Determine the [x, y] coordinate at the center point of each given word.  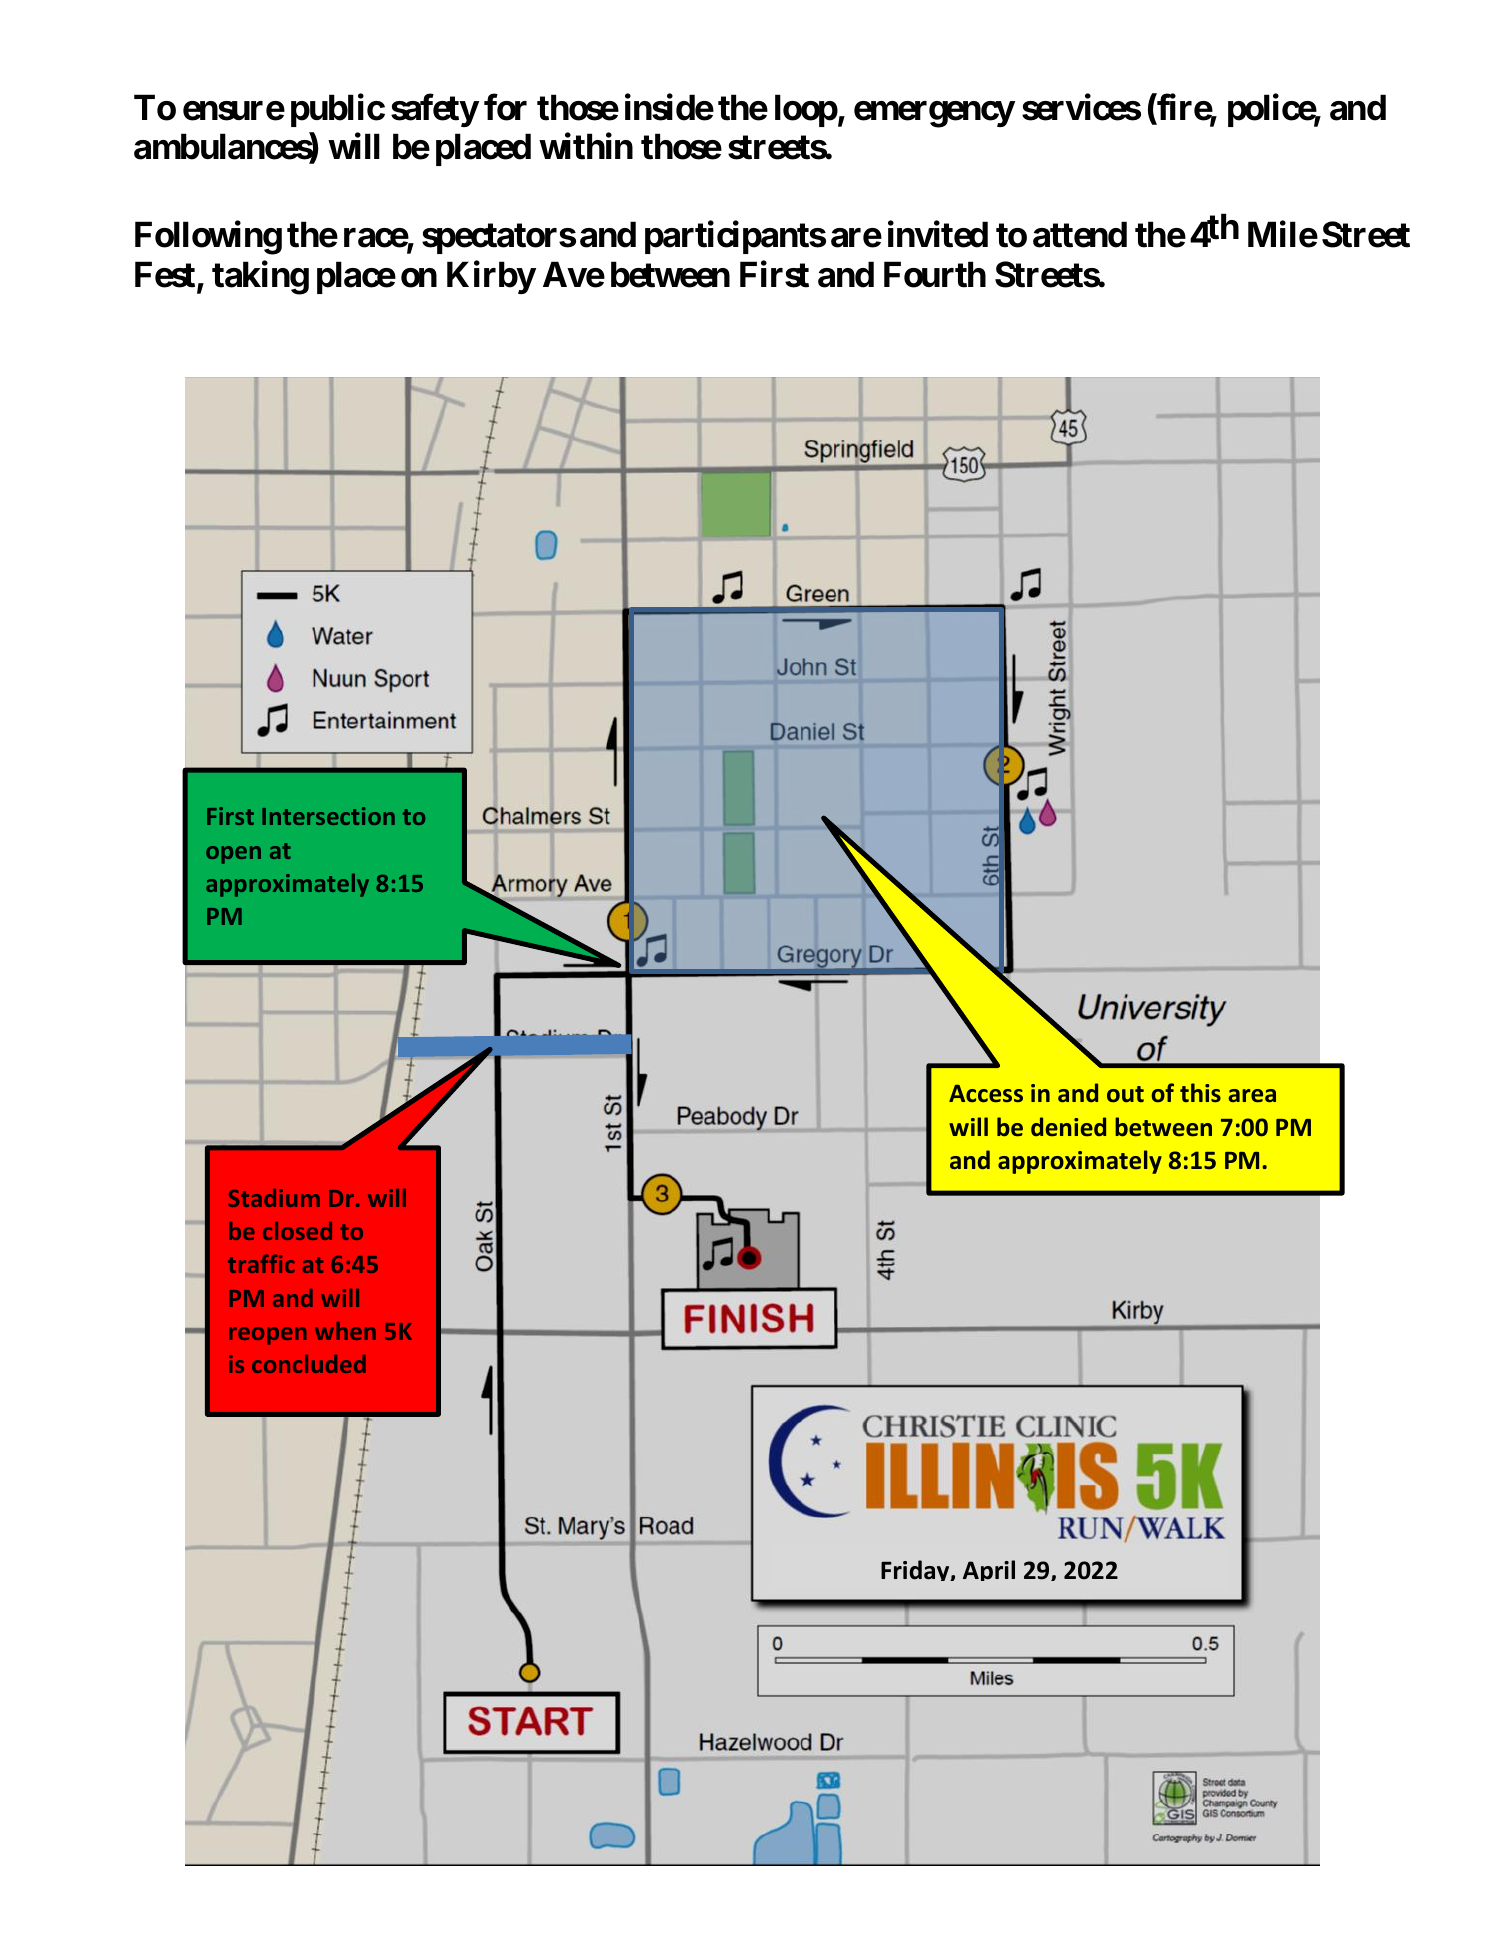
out [1125, 1094]
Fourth [935, 274]
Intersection [328, 816]
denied [1068, 1126]
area [1252, 1095]
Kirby [491, 277]
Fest [166, 275]
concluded [309, 1364]
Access [986, 1093]
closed [297, 1231]
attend [1080, 234]
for [505, 107]
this [1200, 1092]
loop [806, 111]
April [989, 1570]
